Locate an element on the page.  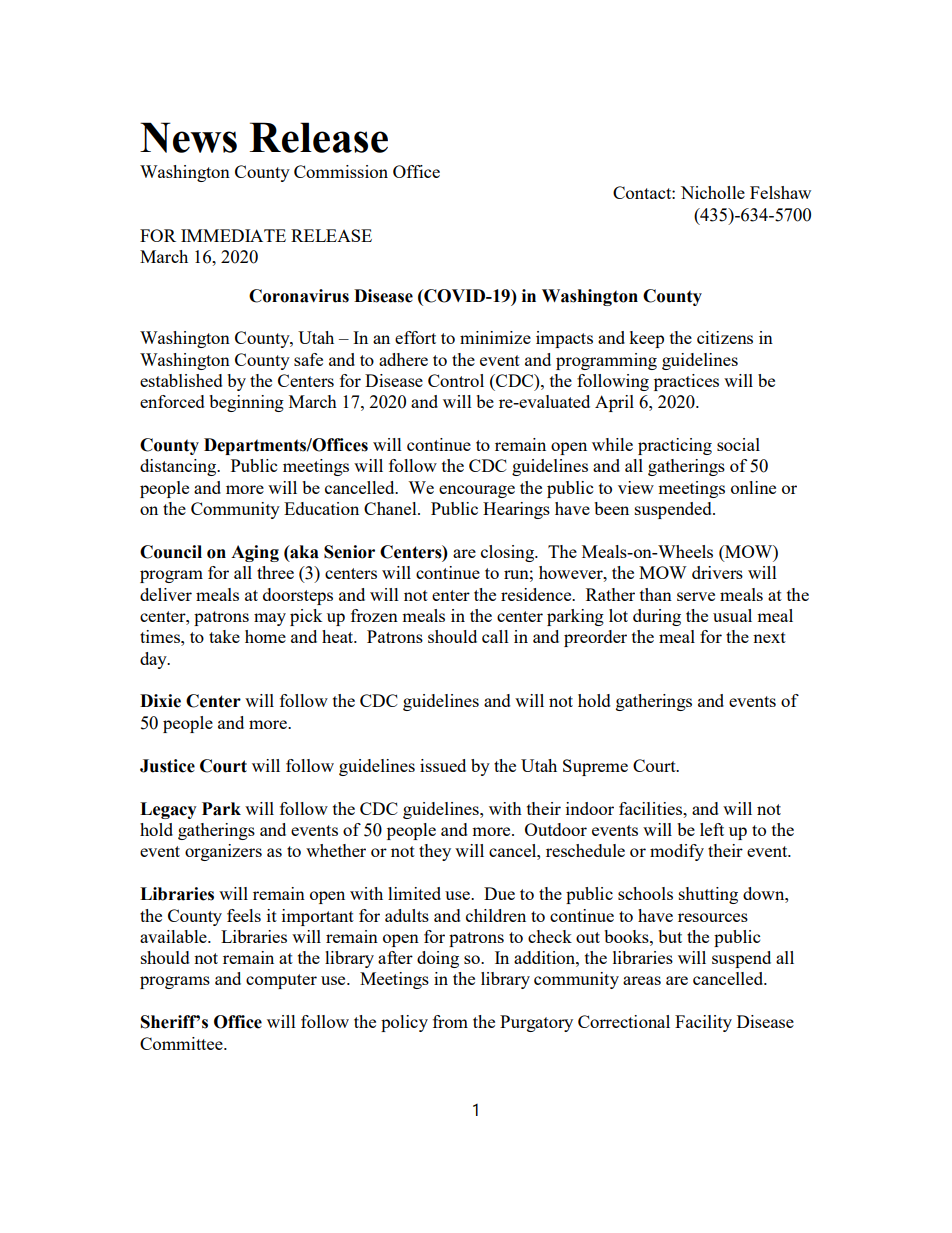
Commission is located at coordinates (341, 171).
